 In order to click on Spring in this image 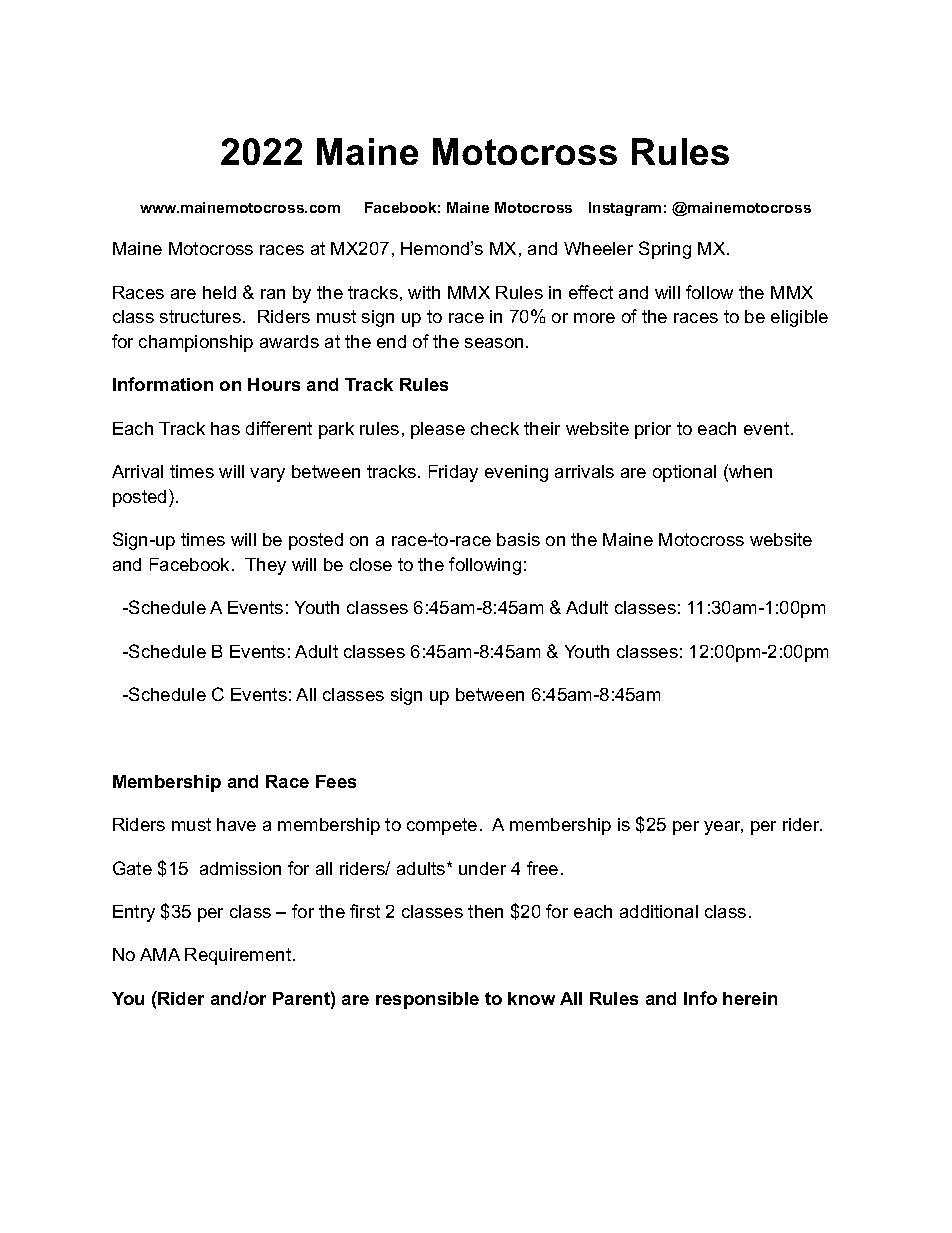, I will do `click(665, 250)`.
